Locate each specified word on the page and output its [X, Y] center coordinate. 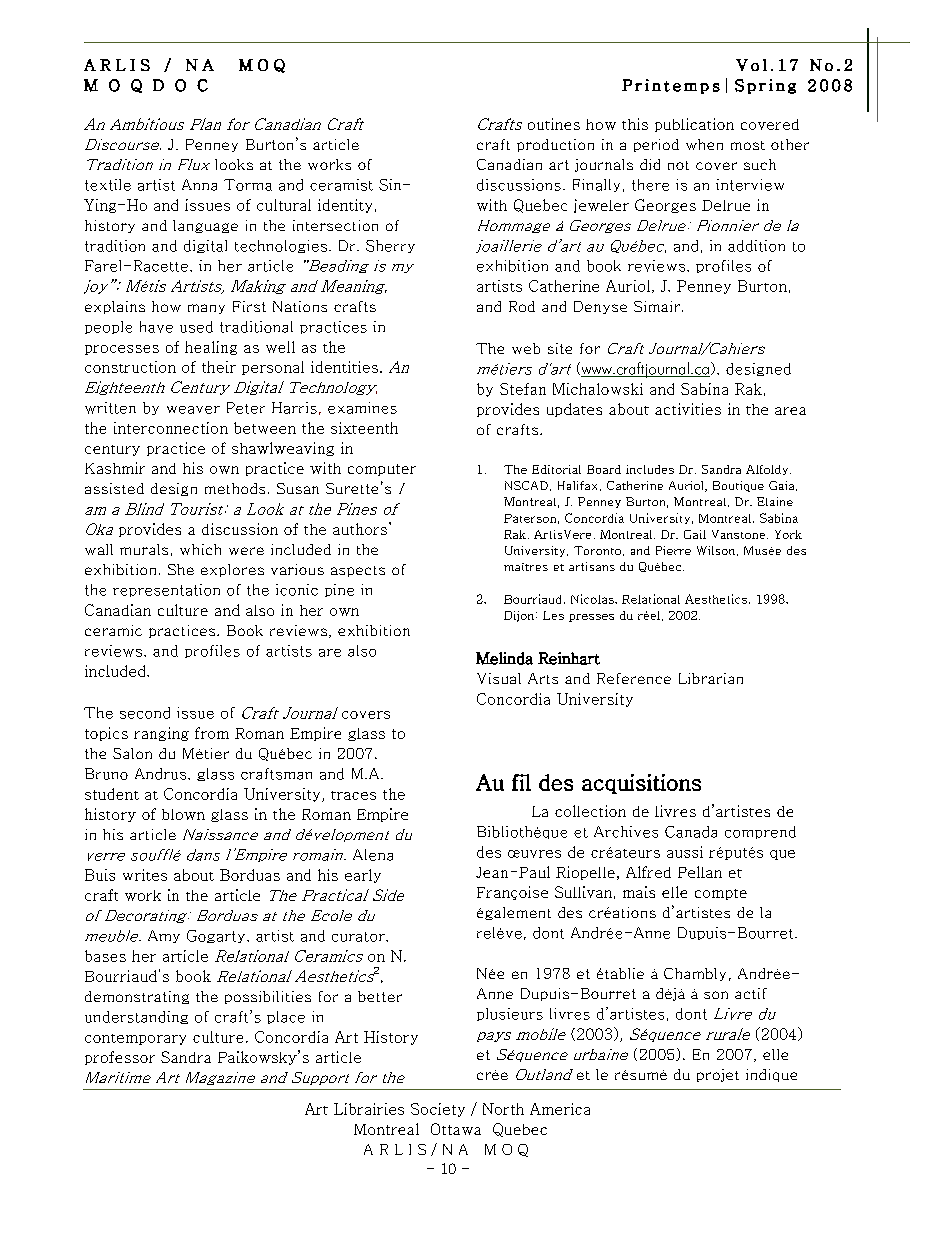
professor [120, 1058]
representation [166, 590]
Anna [199, 185]
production [555, 145]
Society [438, 1110]
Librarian [711, 678]
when [704, 144]
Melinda [504, 658]
